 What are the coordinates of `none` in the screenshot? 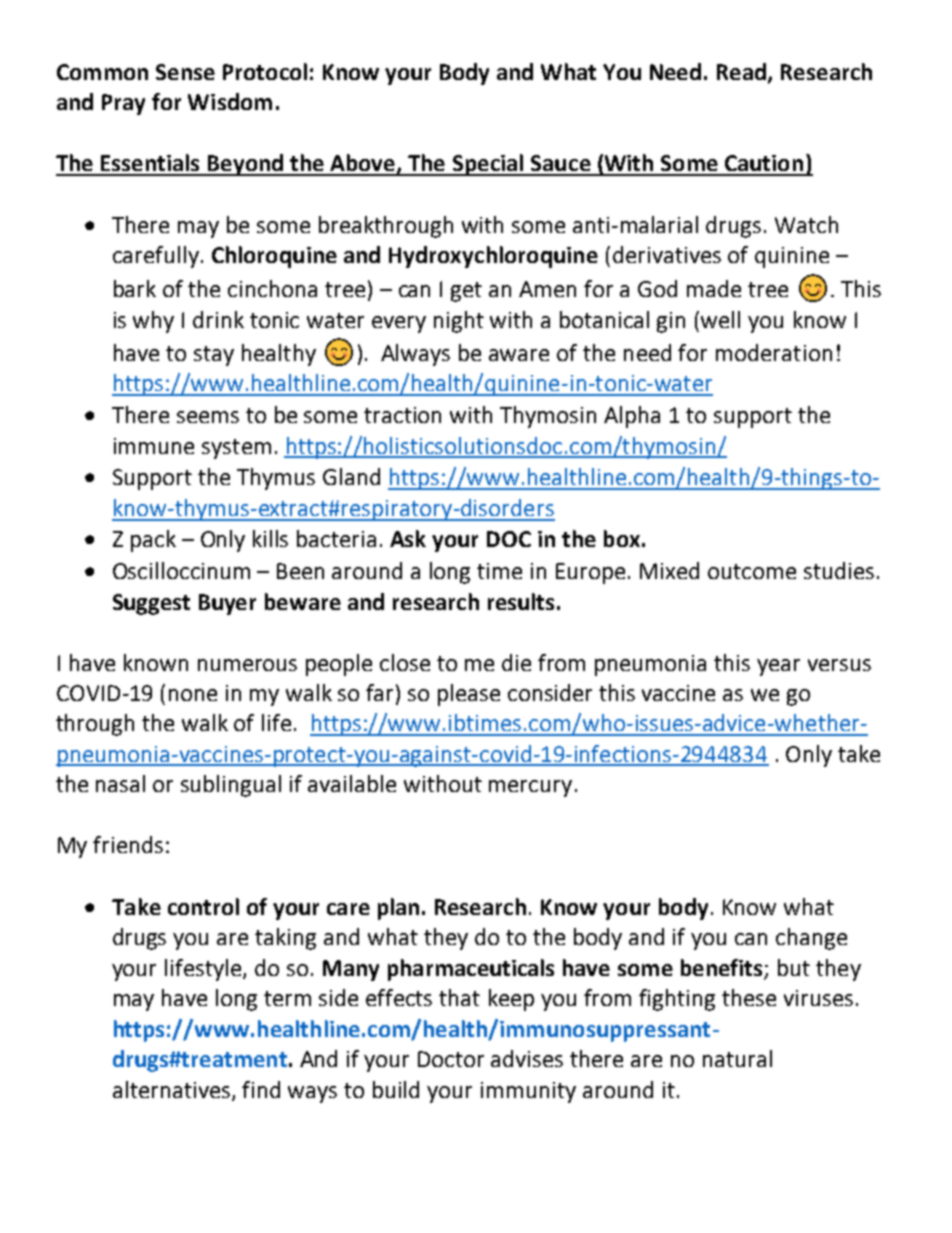 It's located at (193, 695).
